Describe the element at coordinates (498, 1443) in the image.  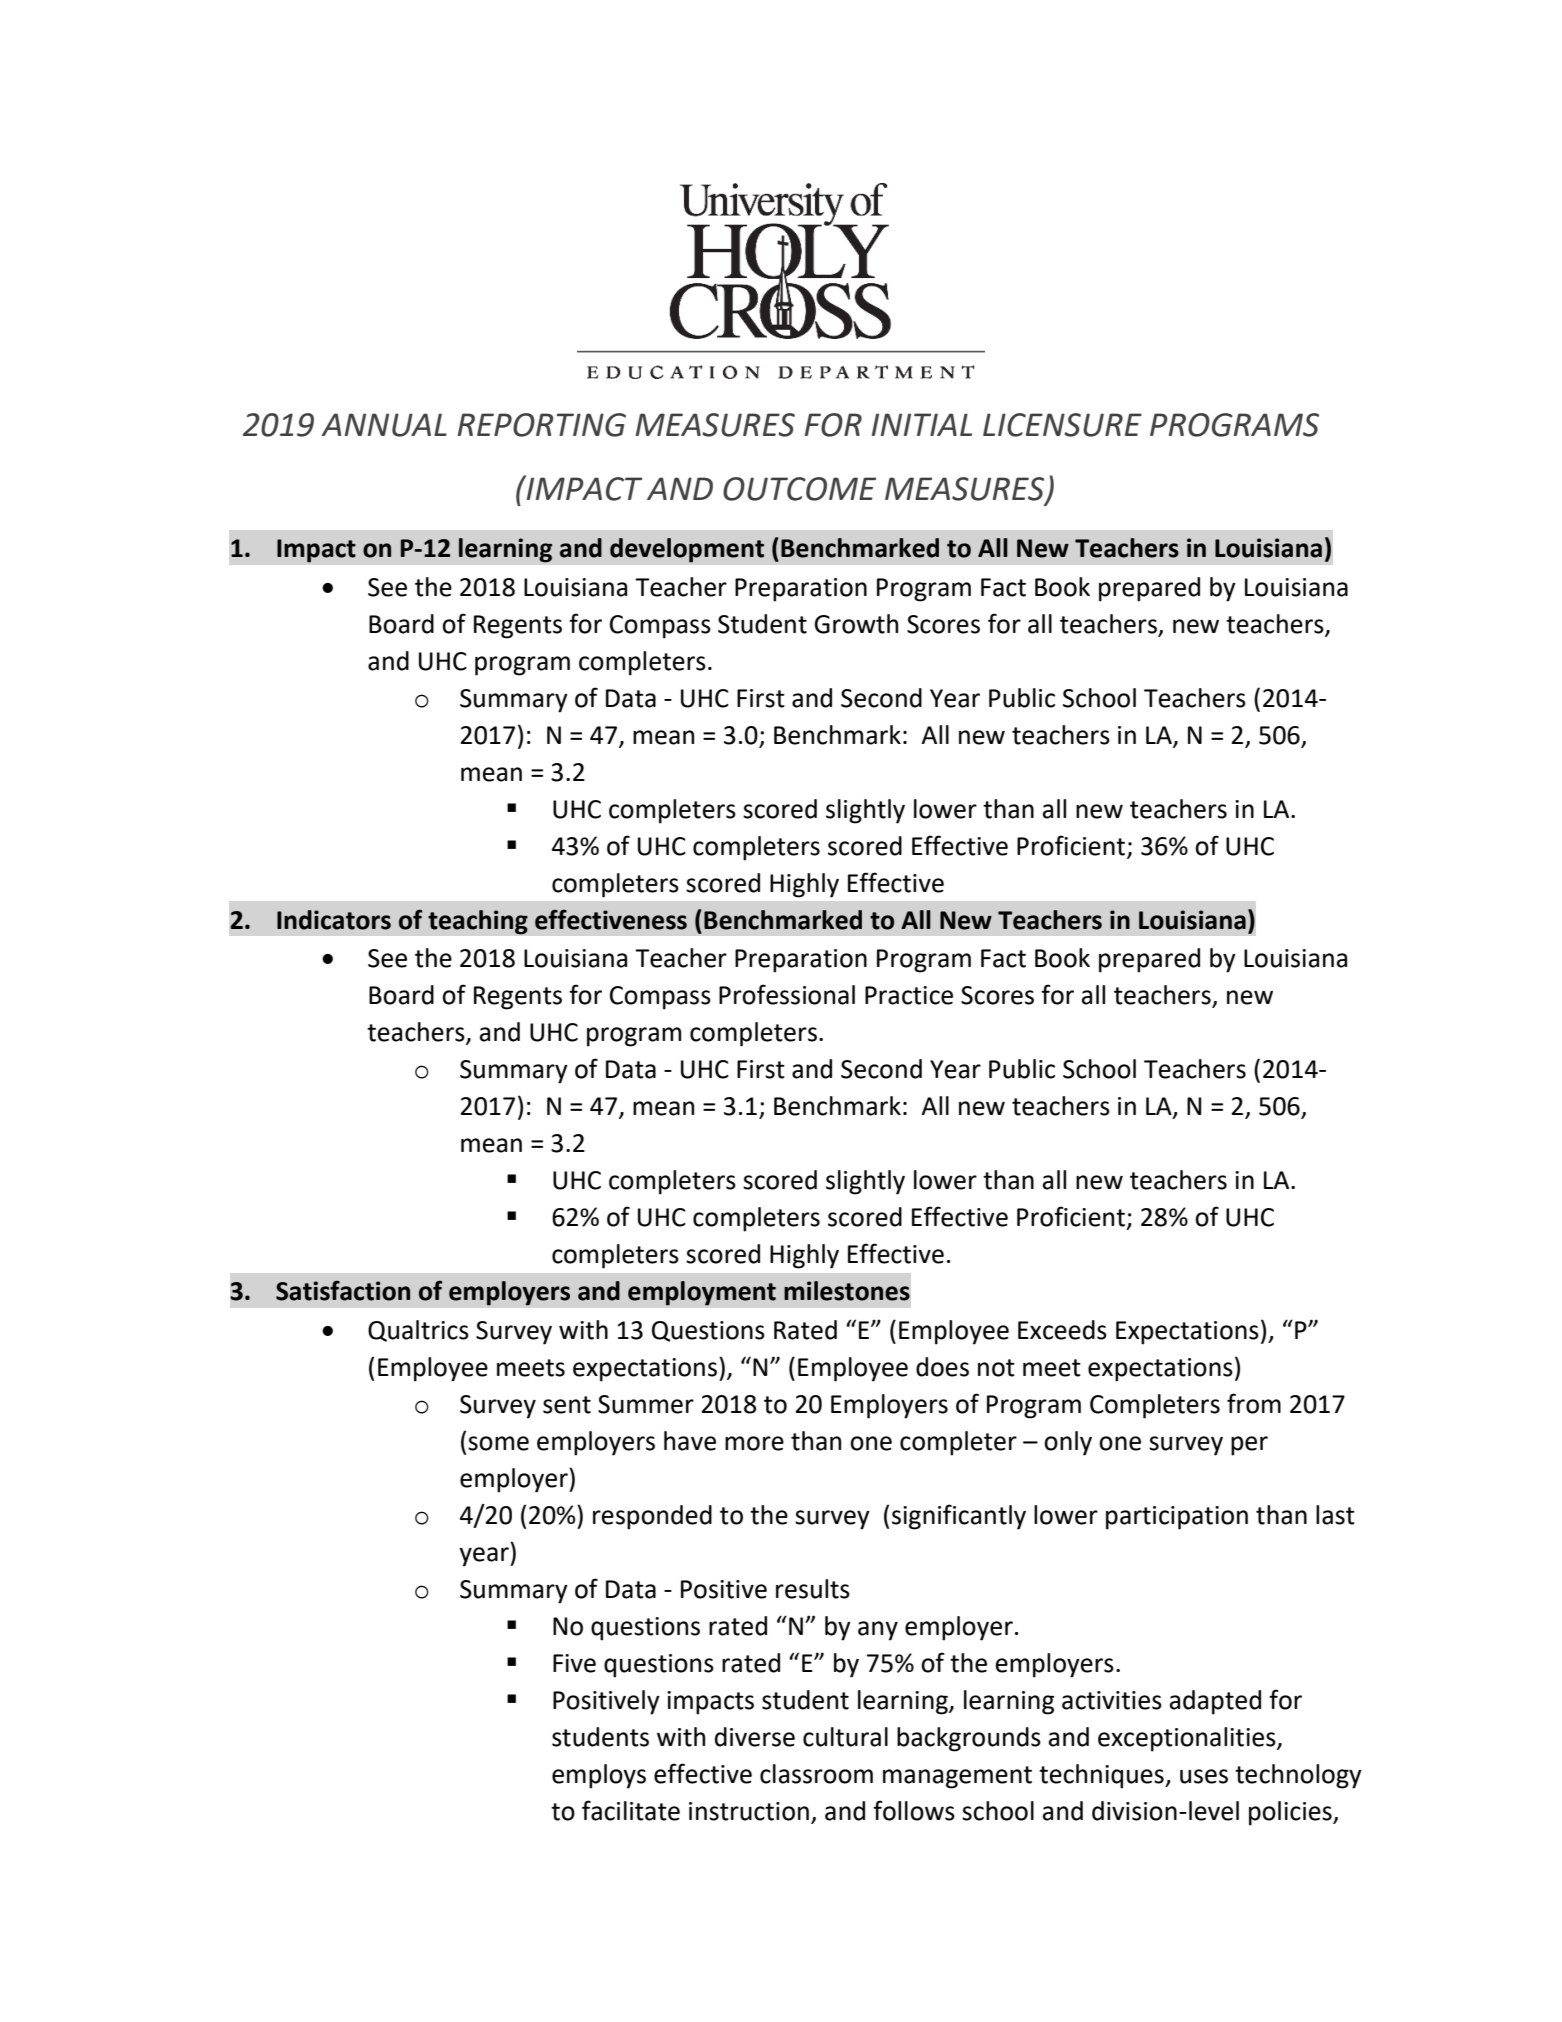
I see `some` at that location.
